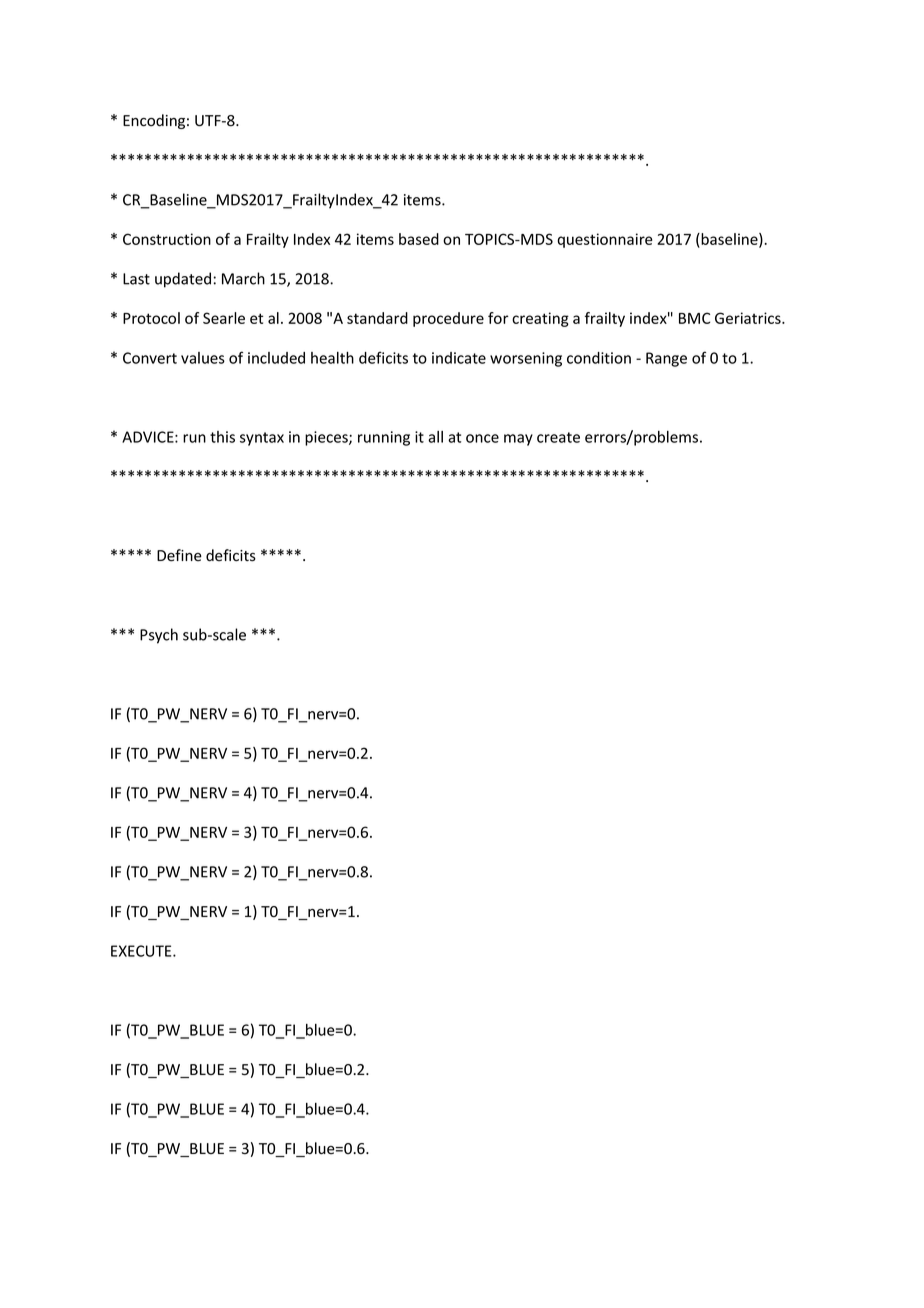  What do you see at coordinates (159, 636) in the screenshot?
I see `Psych` at bounding box center [159, 636].
